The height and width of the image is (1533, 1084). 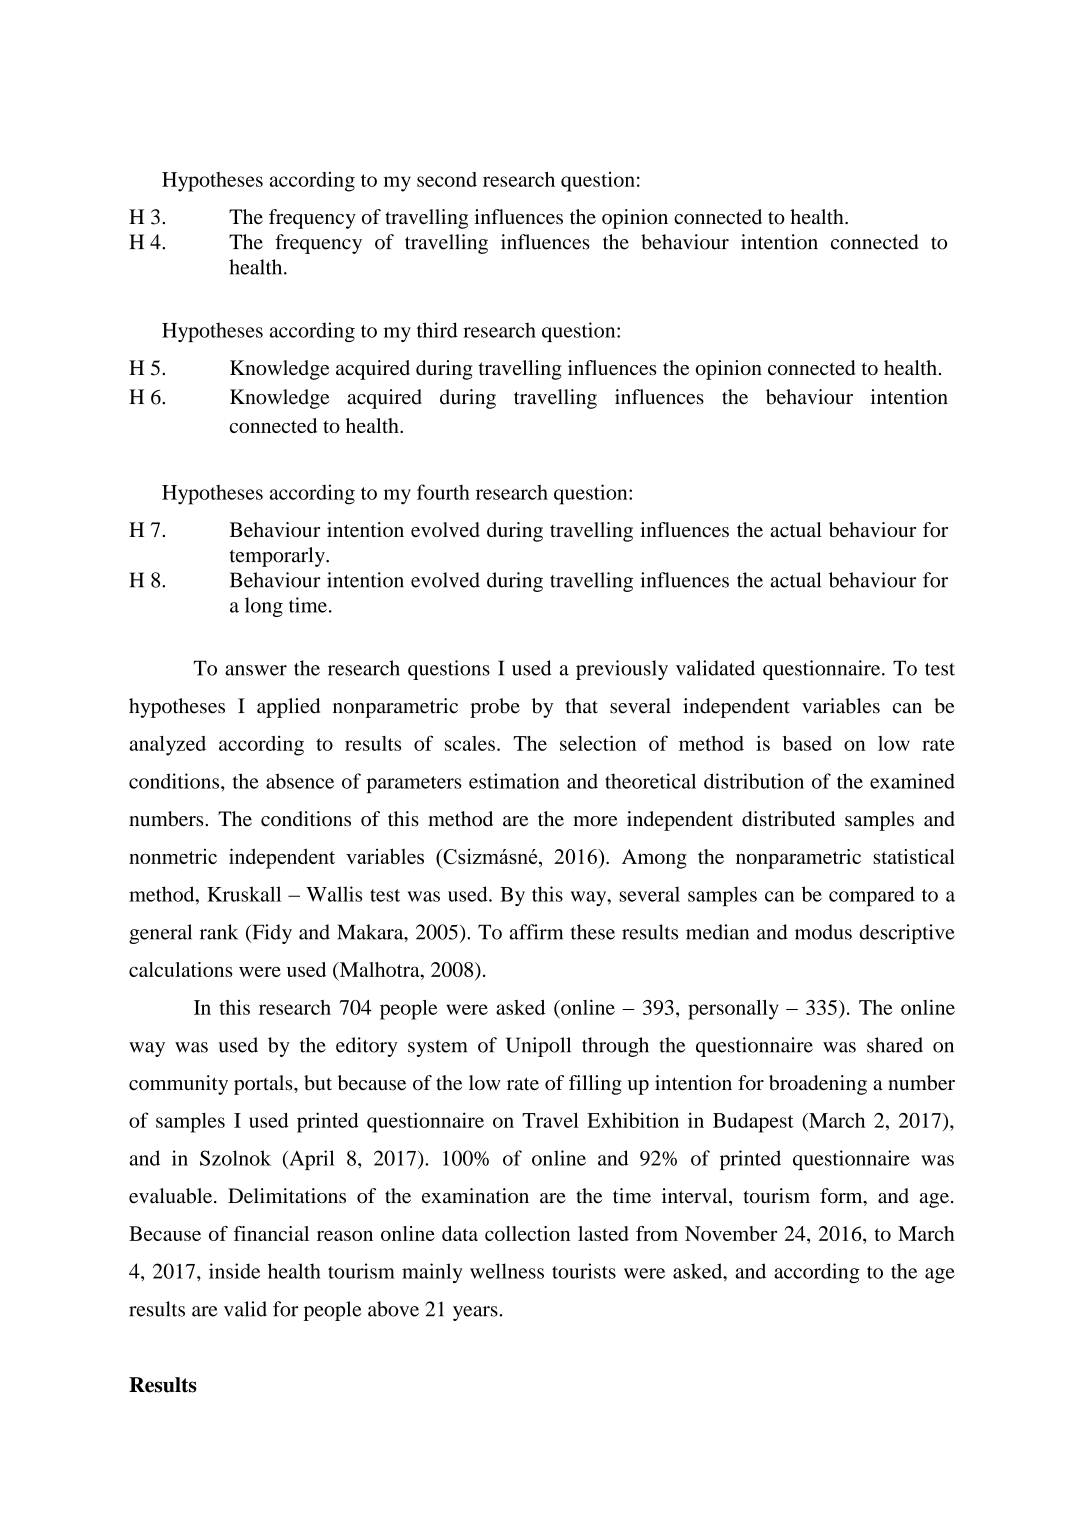 What do you see at coordinates (807, 743) in the image?
I see `based` at bounding box center [807, 743].
